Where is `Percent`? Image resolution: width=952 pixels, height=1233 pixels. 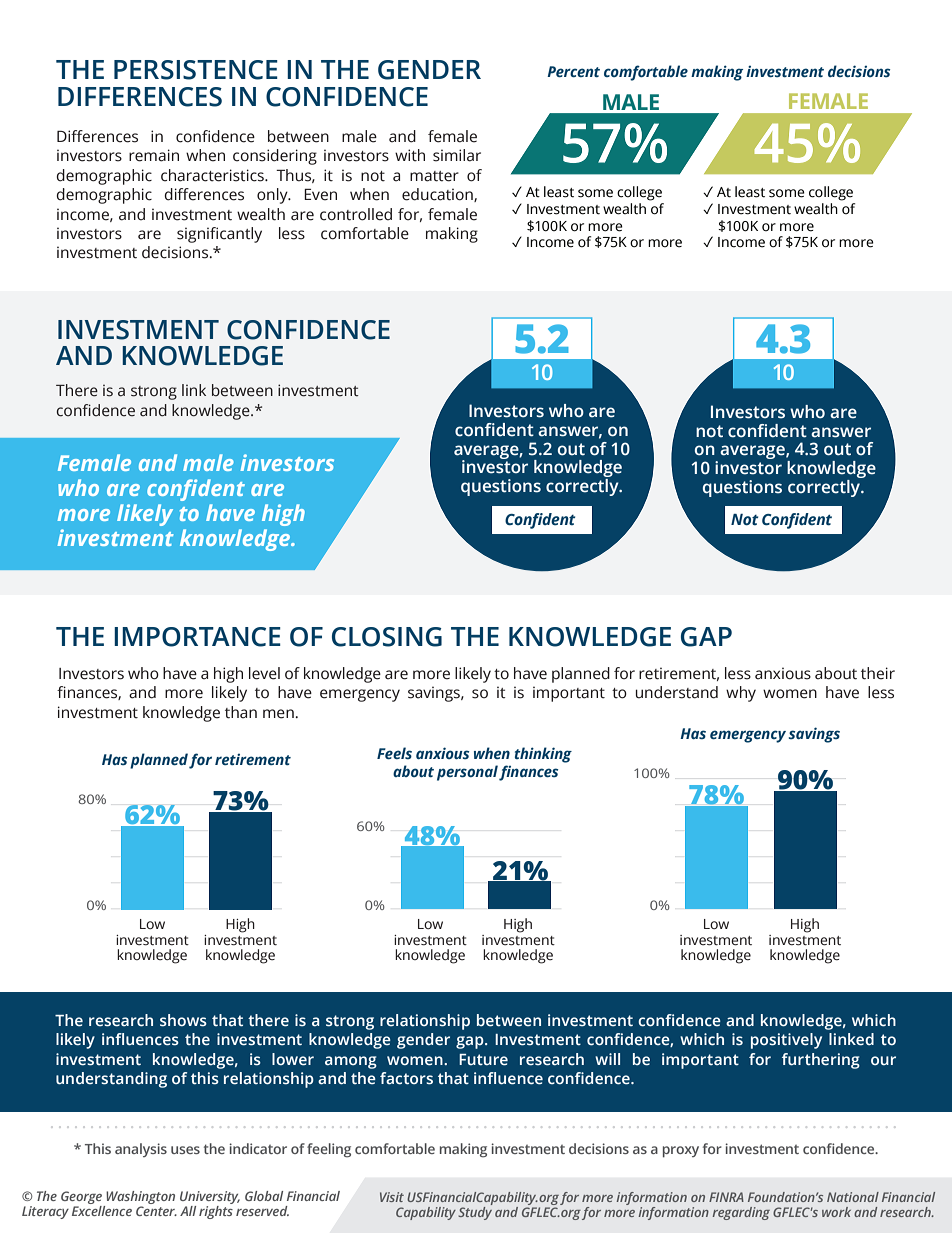
Percent is located at coordinates (573, 71).
